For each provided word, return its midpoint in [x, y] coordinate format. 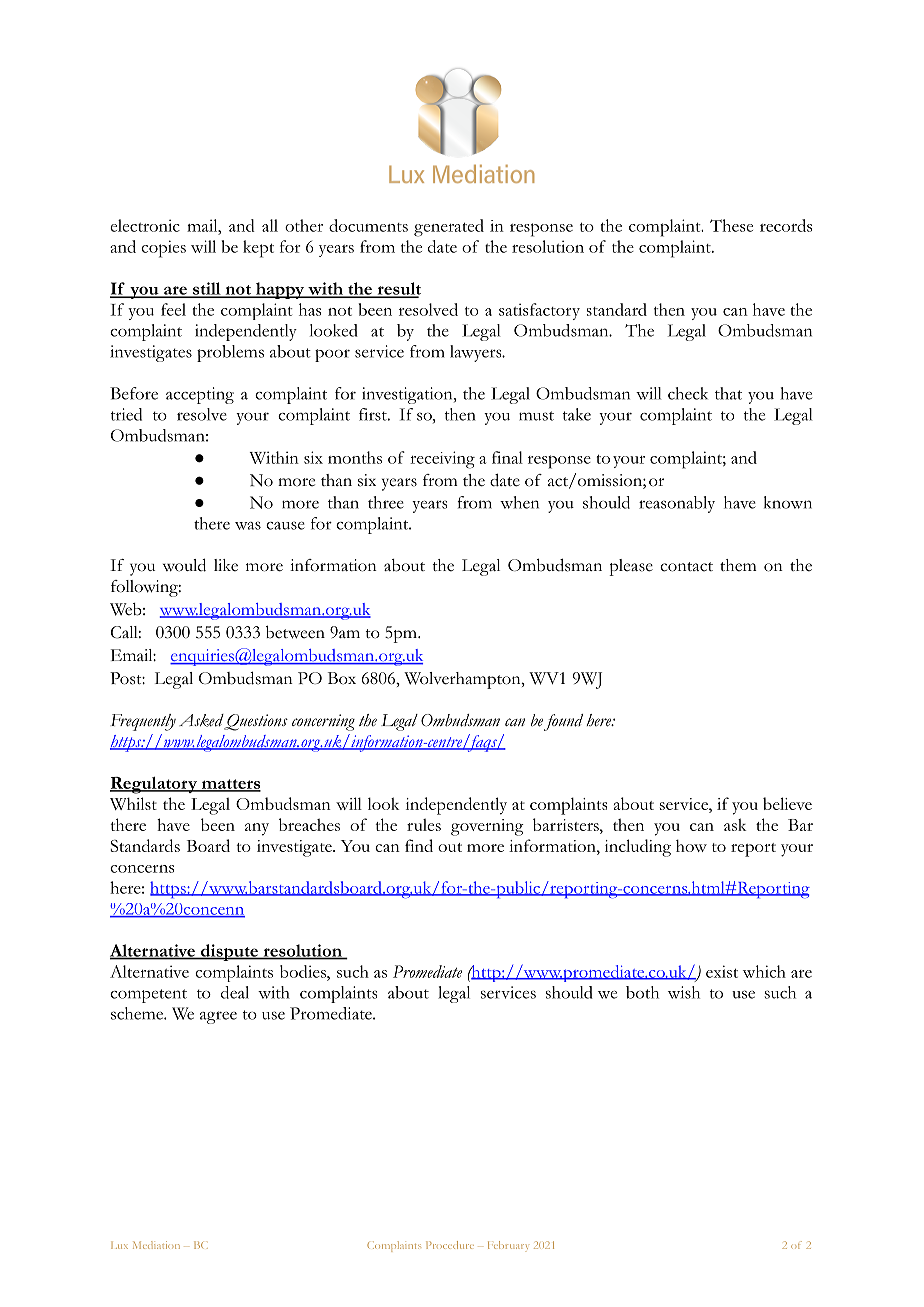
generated [449, 228]
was [248, 525]
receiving [442, 460]
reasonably [677, 504]
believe [787, 803]
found [563, 722]
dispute [229, 952]
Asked [201, 720]
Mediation [156, 1245]
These [731, 225]
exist [722, 971]
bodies [304, 971]
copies [163, 249]
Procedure [450, 1245]
